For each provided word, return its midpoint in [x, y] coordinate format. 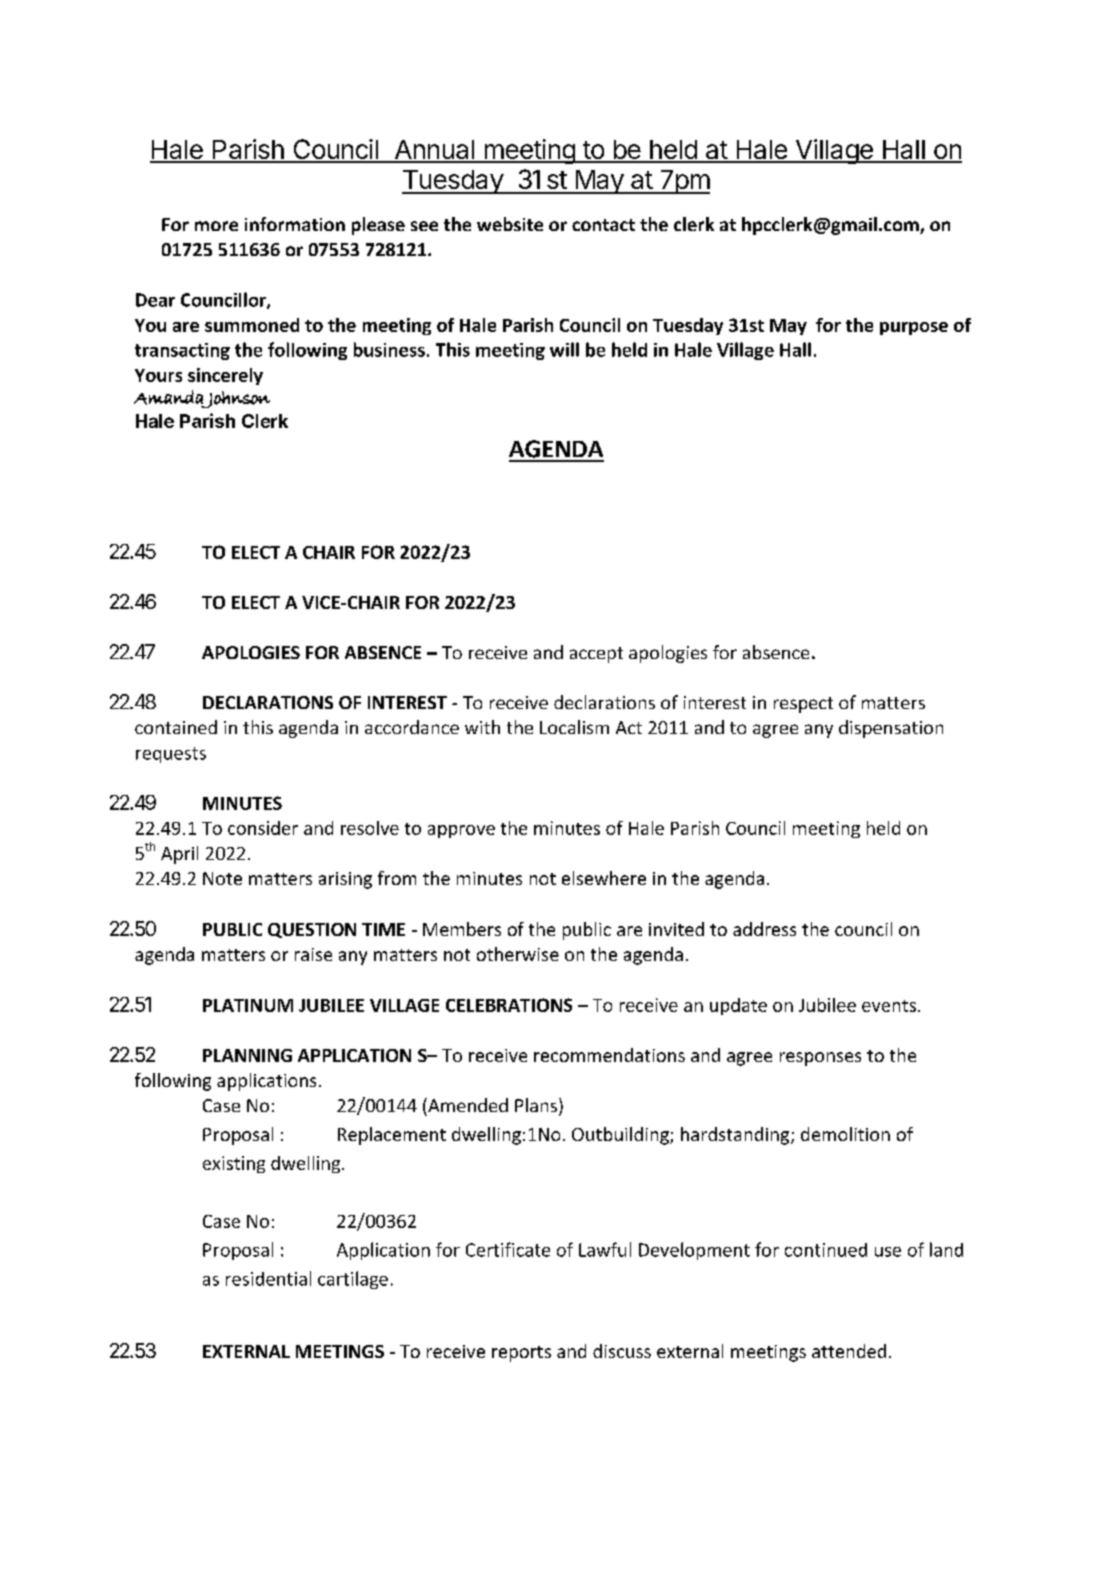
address [764, 929]
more [216, 226]
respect [803, 705]
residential [268, 1278]
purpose [914, 328]
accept [596, 655]
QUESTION [312, 930]
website [510, 224]
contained [176, 727]
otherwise [518, 954]
